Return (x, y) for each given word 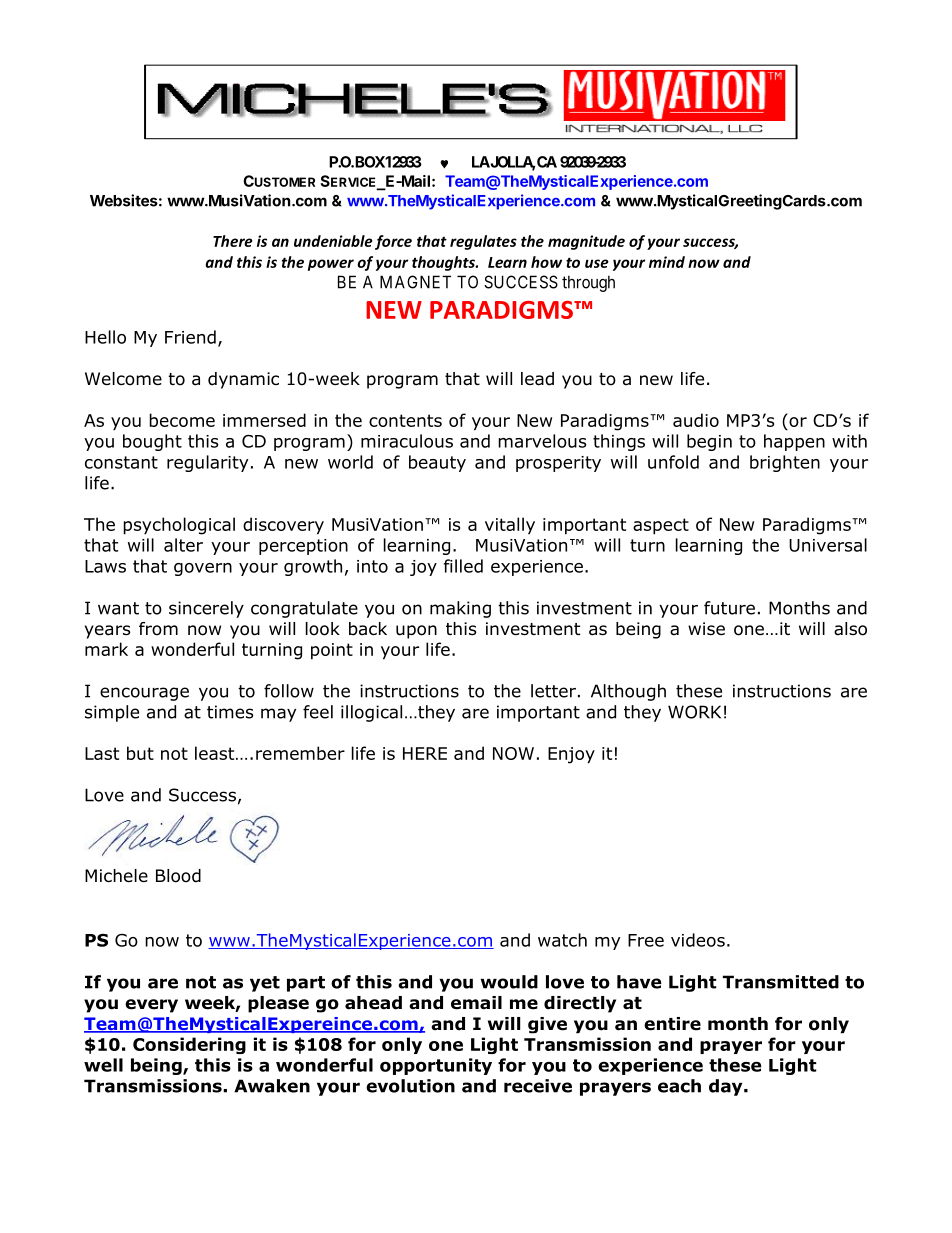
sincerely (206, 609)
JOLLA (513, 163)
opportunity (436, 1066)
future (729, 608)
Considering (189, 1045)
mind (667, 262)
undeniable (333, 241)
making (460, 609)
